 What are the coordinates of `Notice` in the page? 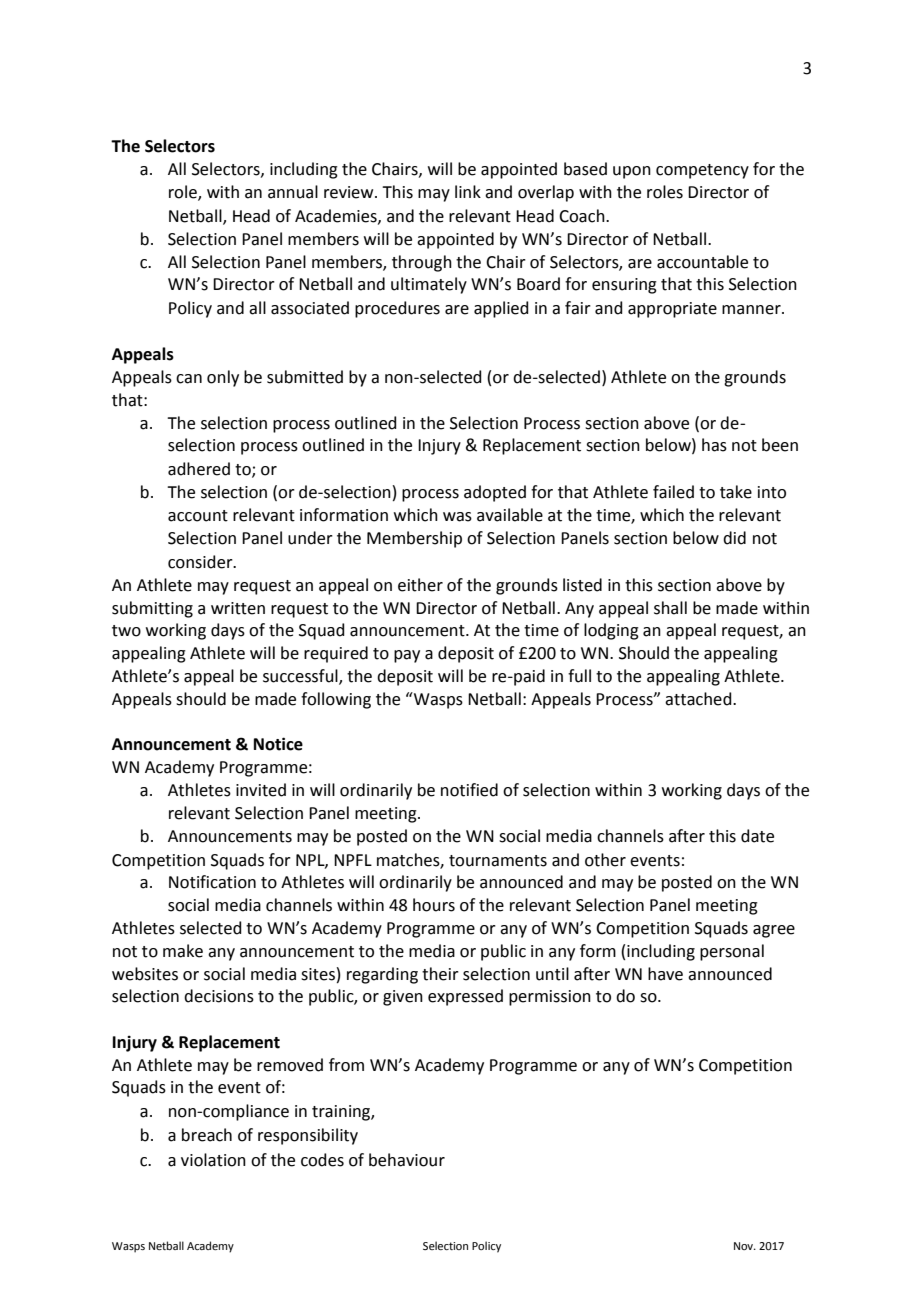 It's located at (278, 744).
